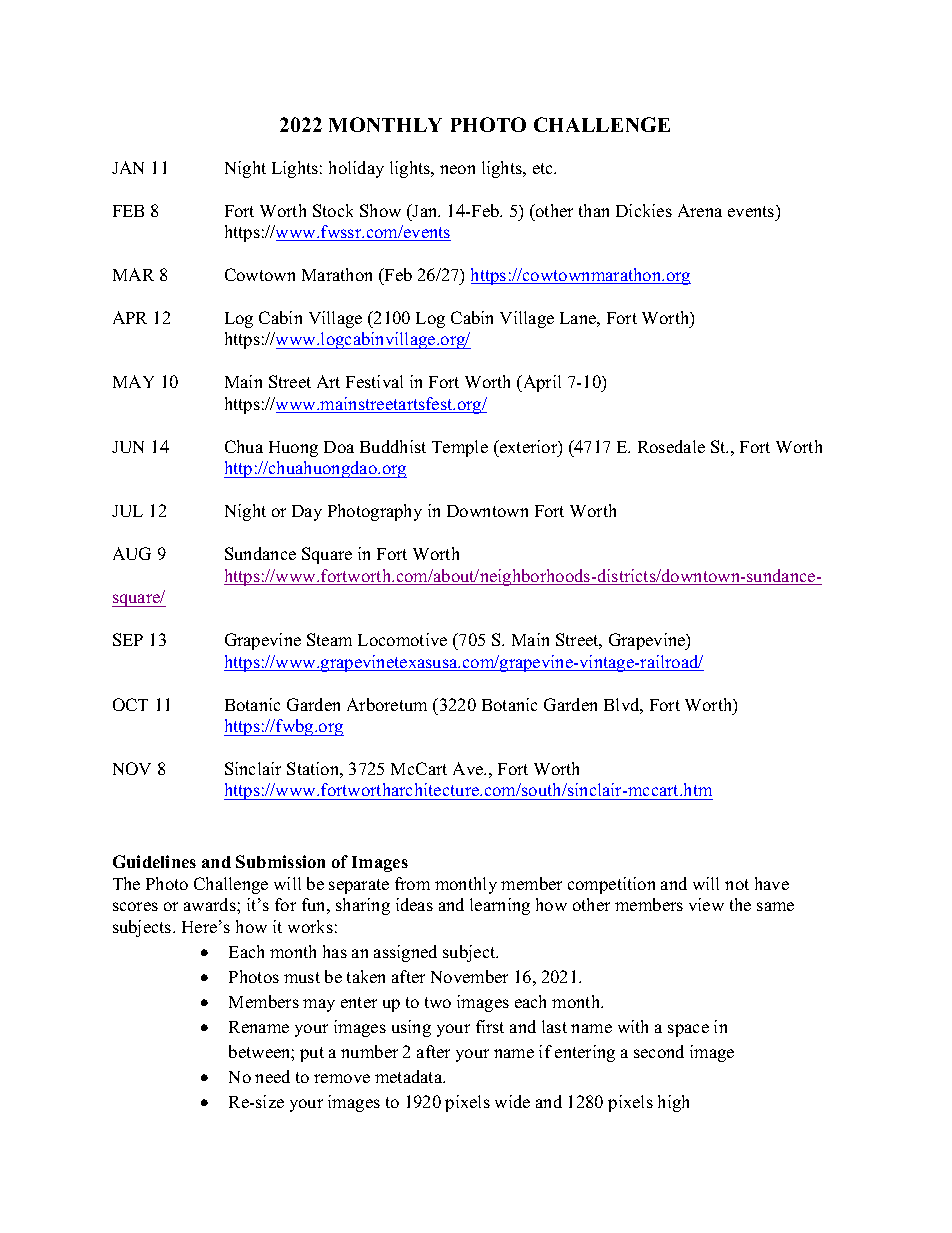 This page has height=1233, width=952. Describe the element at coordinates (130, 704) in the page. I see `OCT` at that location.
